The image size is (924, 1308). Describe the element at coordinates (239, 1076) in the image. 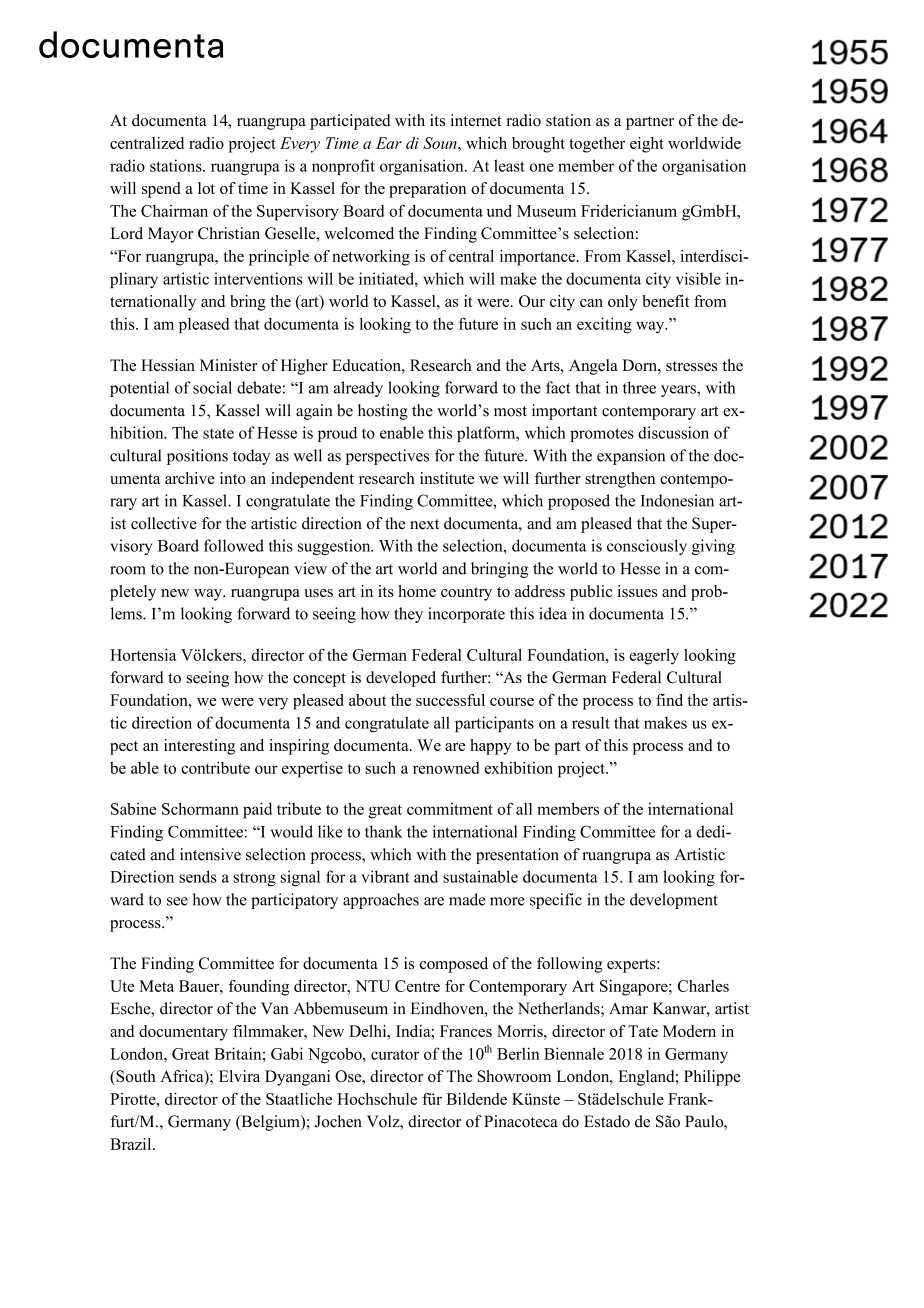

I see `Elvira` at that location.
